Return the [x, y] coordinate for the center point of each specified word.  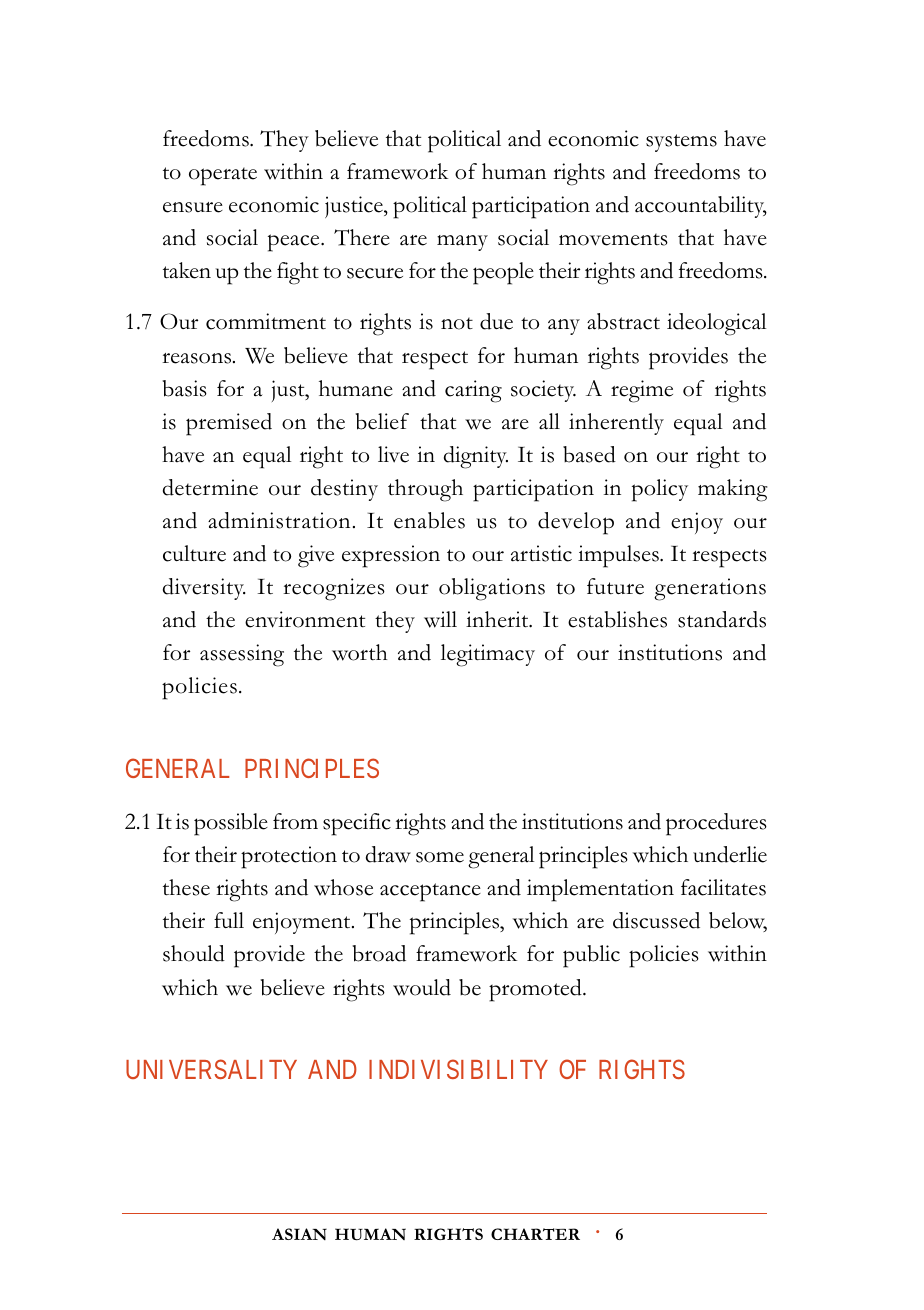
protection [289, 857]
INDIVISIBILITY [458, 1069]
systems [681, 143]
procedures [716, 824]
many [462, 243]
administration [279, 520]
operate [223, 176]
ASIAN [299, 1234]
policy [660, 490]
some [440, 857]
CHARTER [535, 1234]
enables [429, 520]
